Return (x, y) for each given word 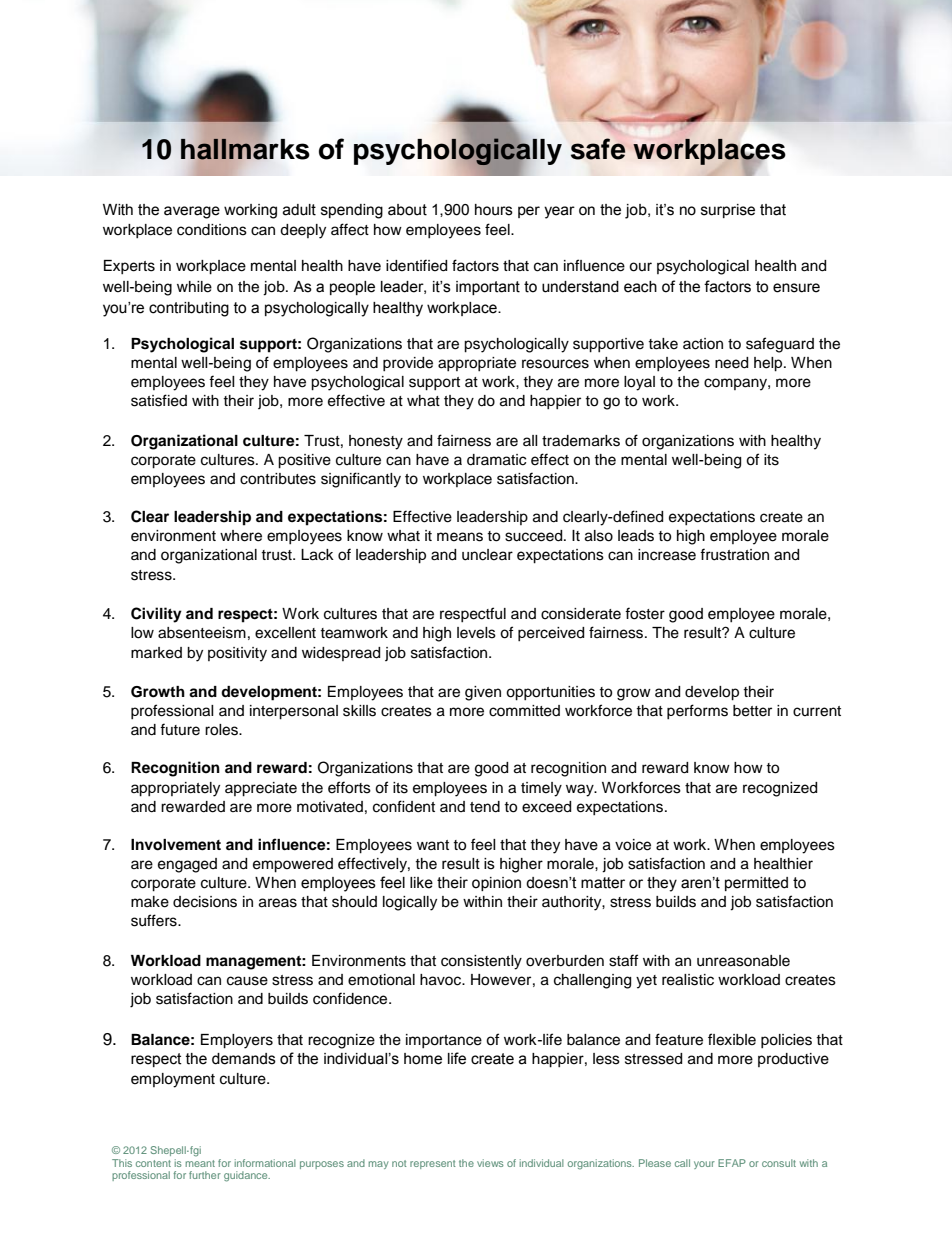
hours (494, 210)
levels (476, 633)
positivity (237, 654)
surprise (728, 211)
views (490, 1163)
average (192, 212)
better (752, 711)
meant (200, 1163)
